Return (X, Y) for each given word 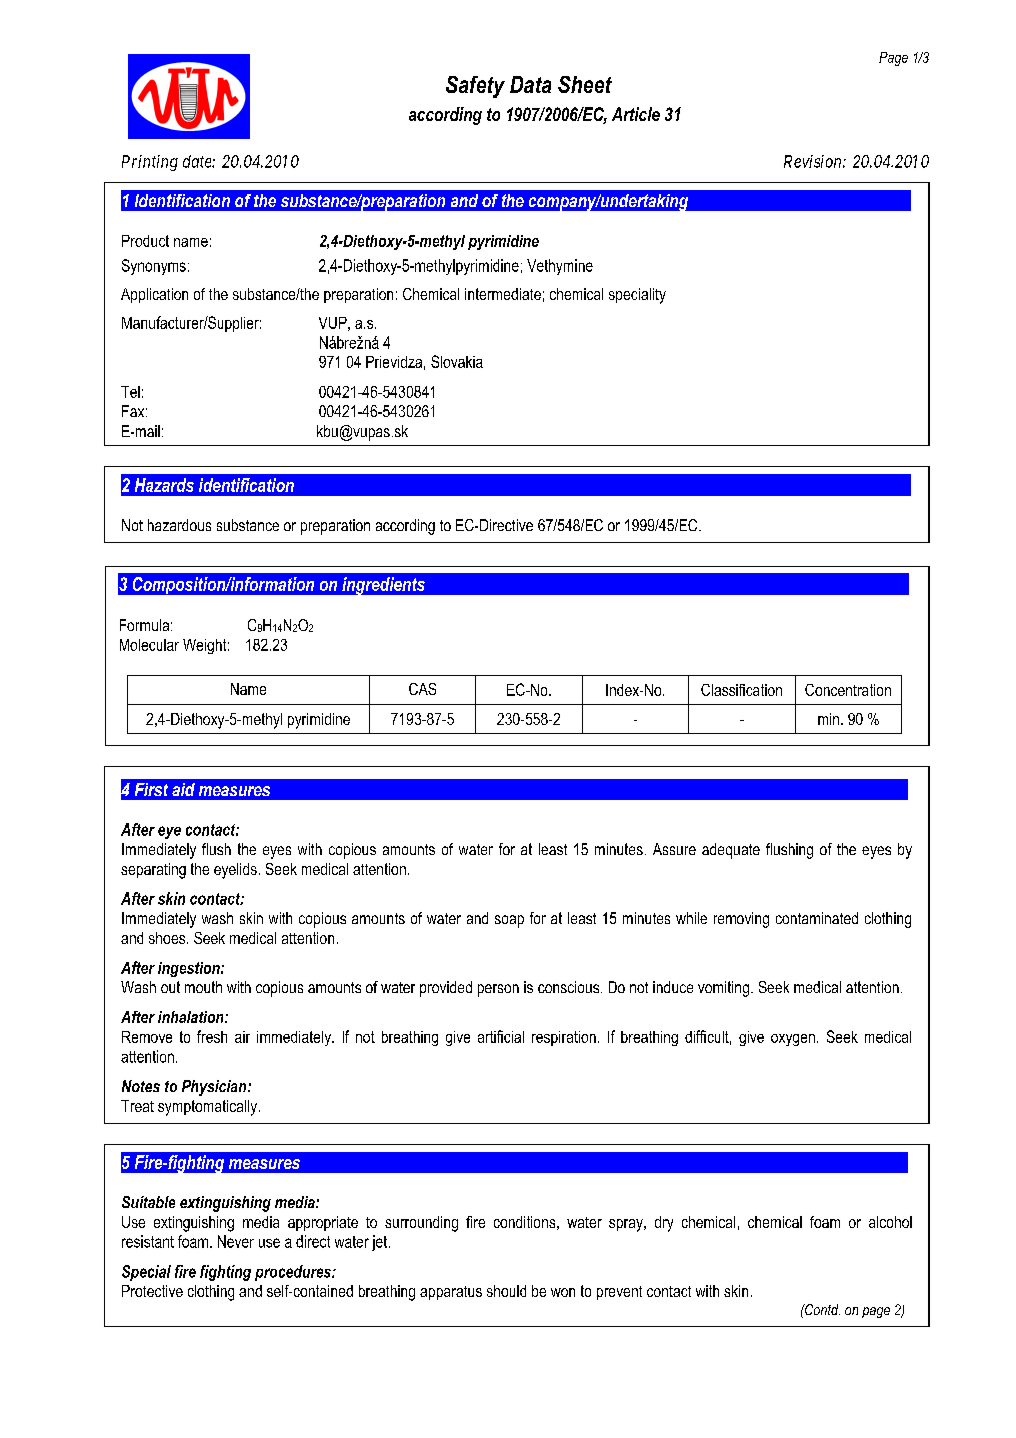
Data (530, 84)
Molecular (149, 645)
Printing (150, 163)
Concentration (848, 690)
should (506, 1291)
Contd (821, 1309)
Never (236, 1241)
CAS (422, 689)
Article (636, 114)
